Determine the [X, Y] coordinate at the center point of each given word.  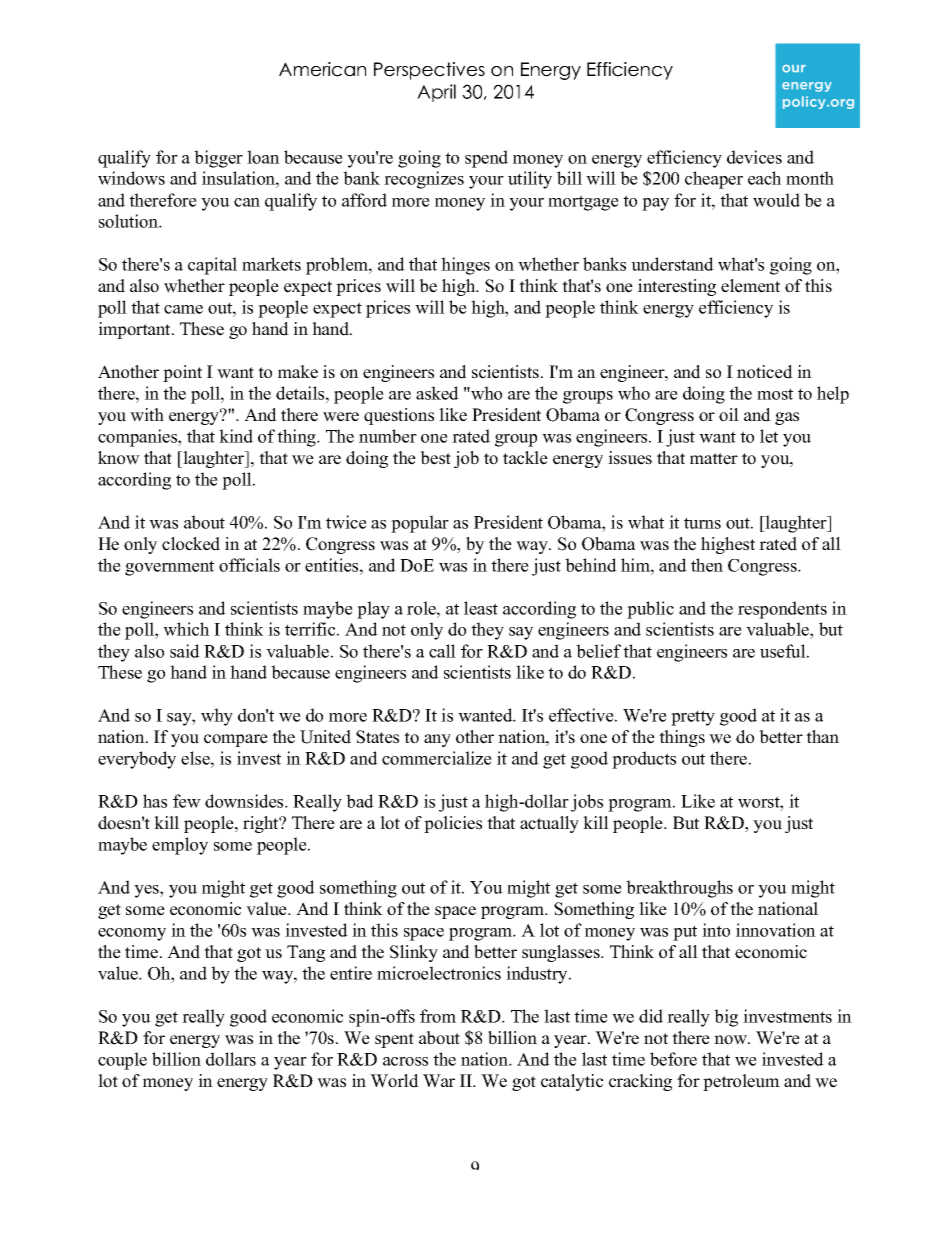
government [169, 568]
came [183, 309]
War [439, 1081]
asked [437, 393]
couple [122, 1061]
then [707, 565]
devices [754, 157]
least [481, 608]
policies [453, 824]
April [436, 93]
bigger [218, 159]
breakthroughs [679, 889]
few [187, 801]
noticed [765, 372]
